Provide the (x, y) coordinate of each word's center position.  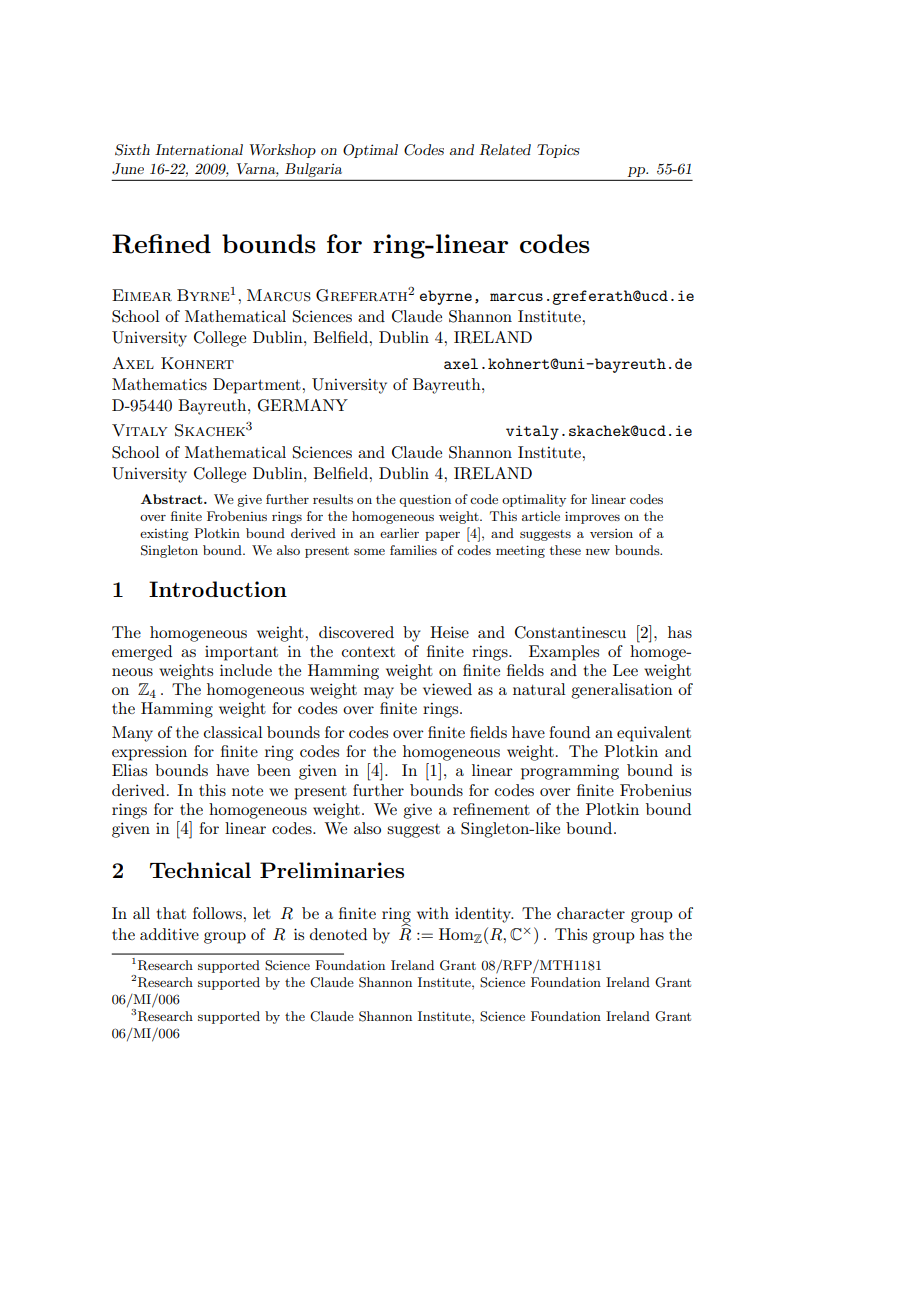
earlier (399, 533)
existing (164, 535)
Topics (558, 151)
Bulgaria (313, 170)
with (433, 913)
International (199, 149)
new (598, 552)
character (591, 913)
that (171, 913)
